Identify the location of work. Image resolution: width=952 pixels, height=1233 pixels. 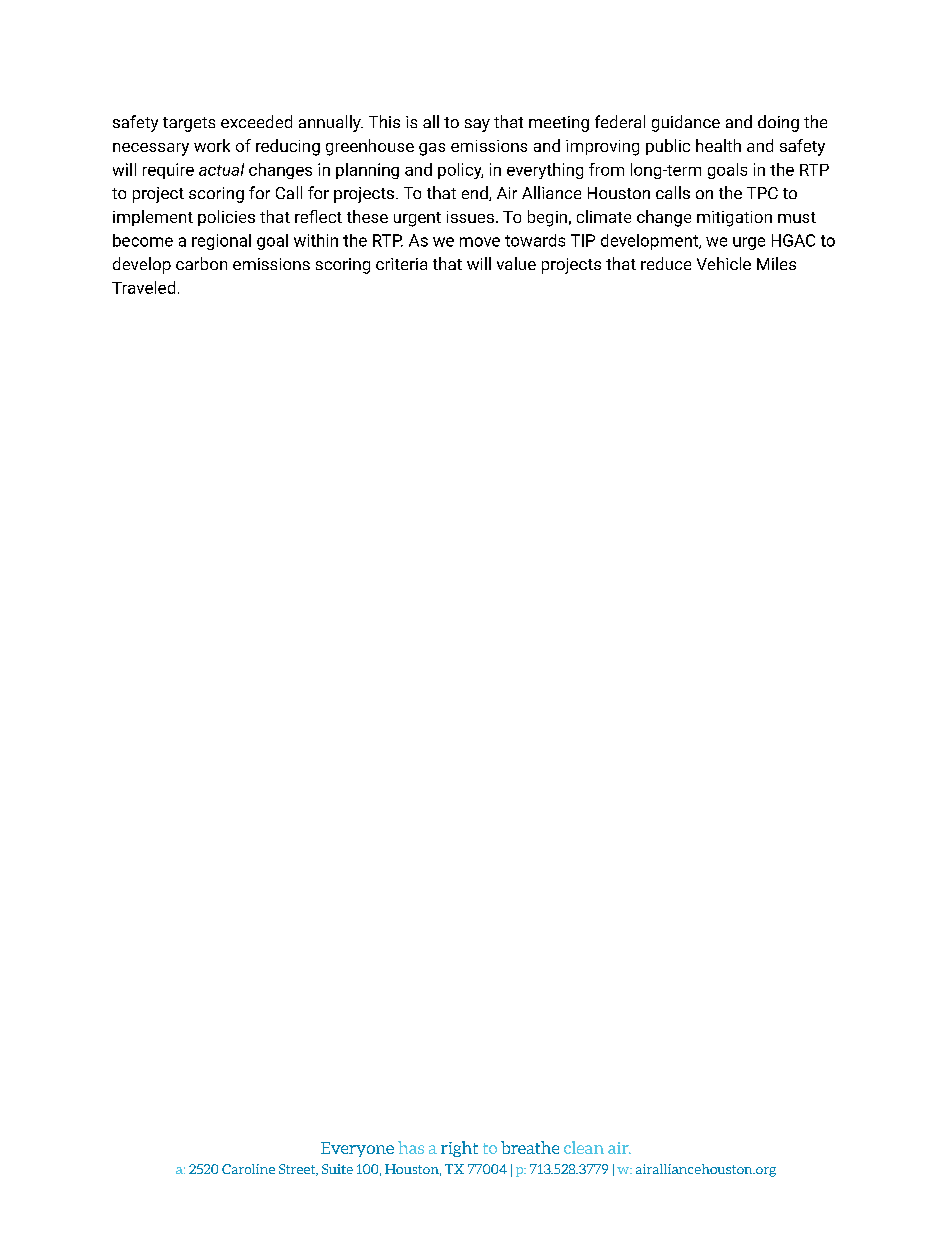
(212, 145).
